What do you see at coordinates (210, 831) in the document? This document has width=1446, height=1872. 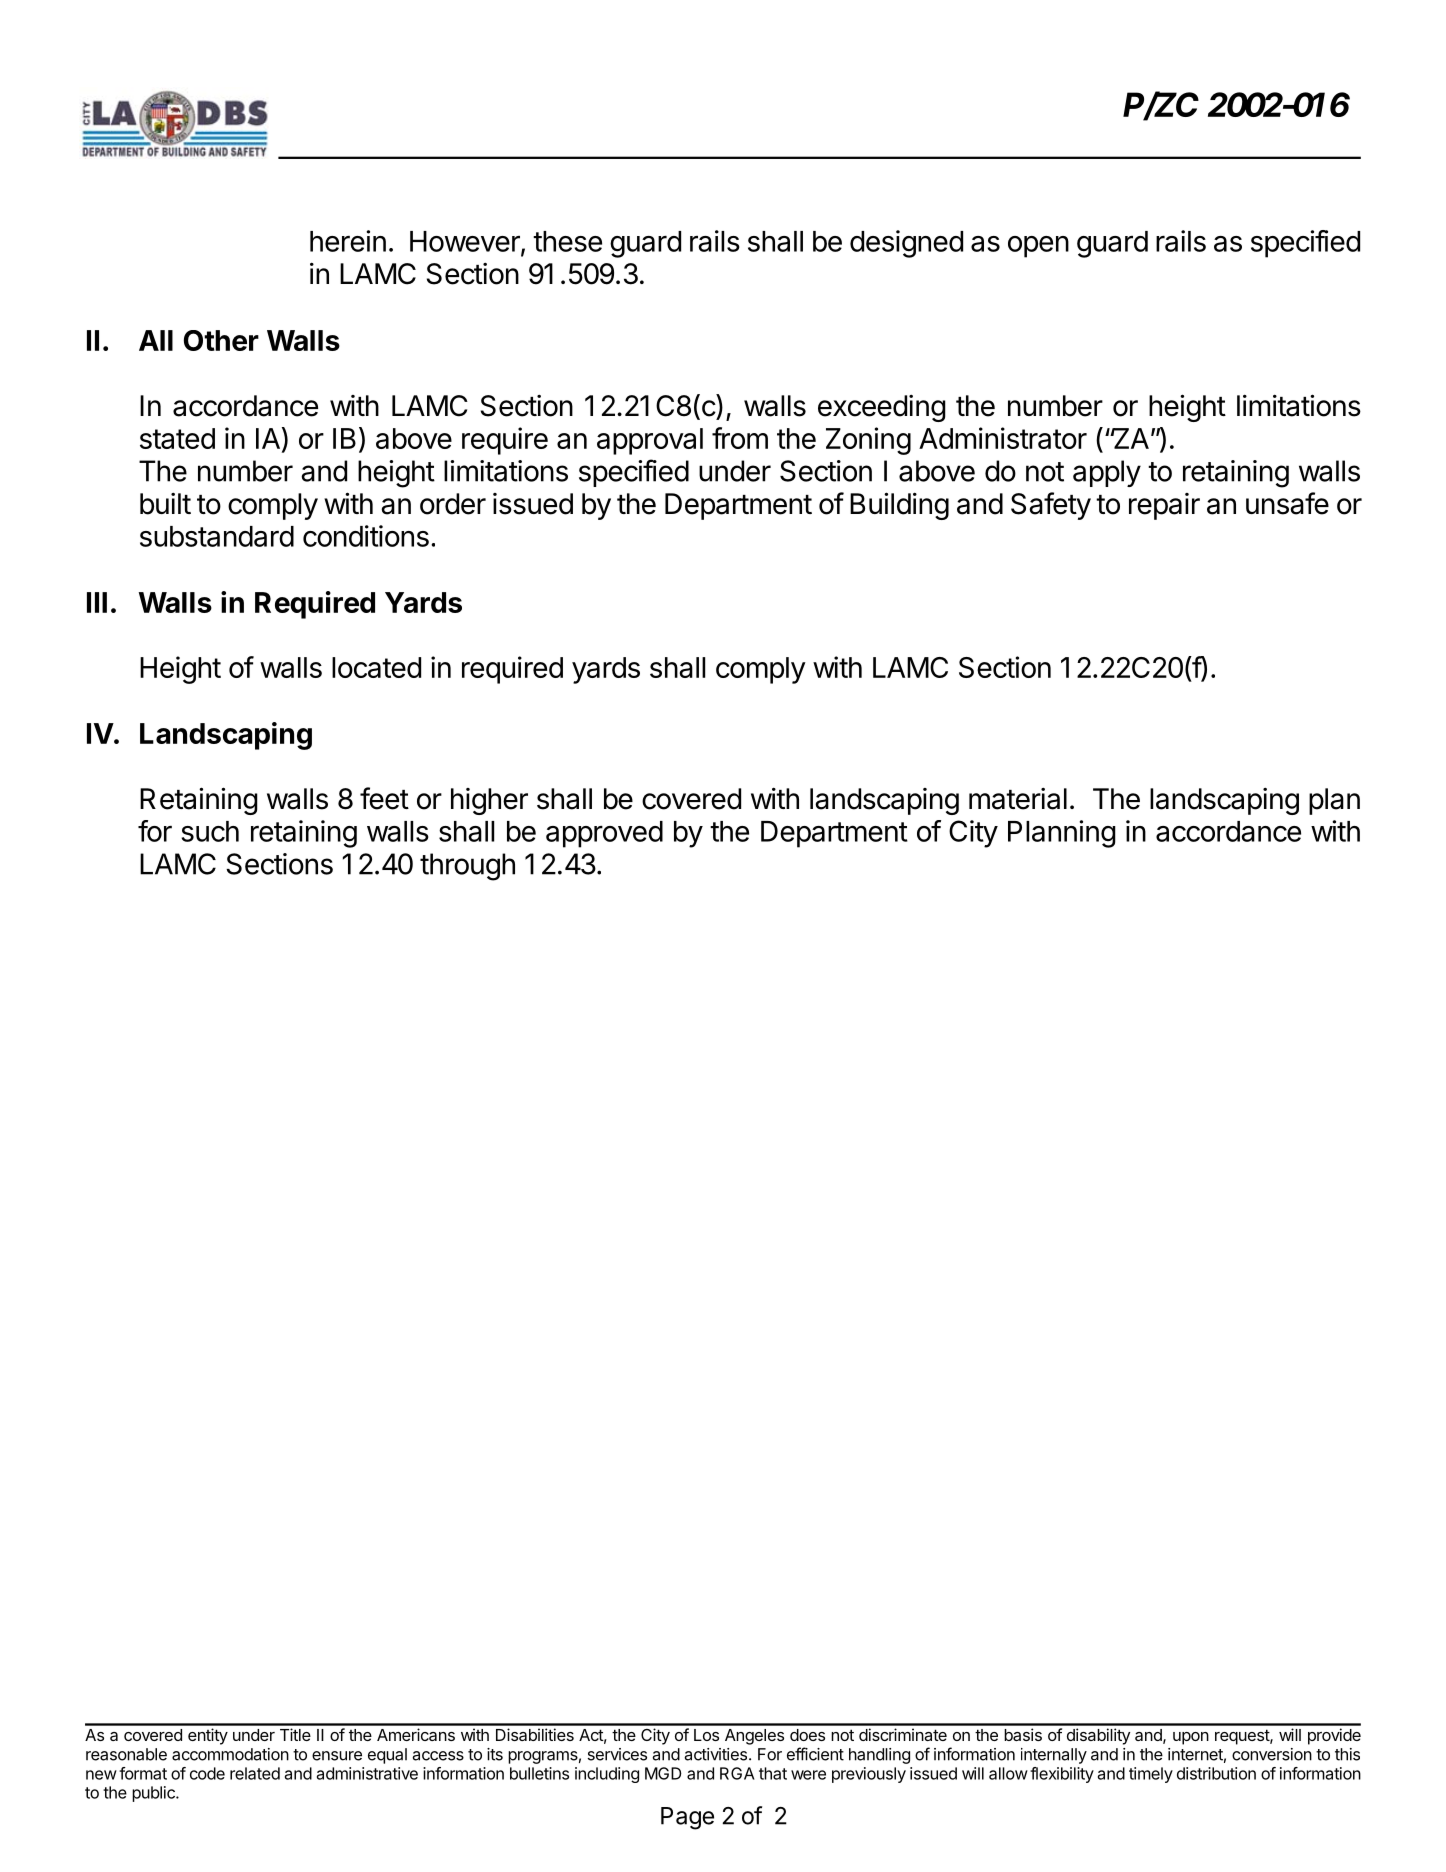 I see `such` at bounding box center [210, 831].
